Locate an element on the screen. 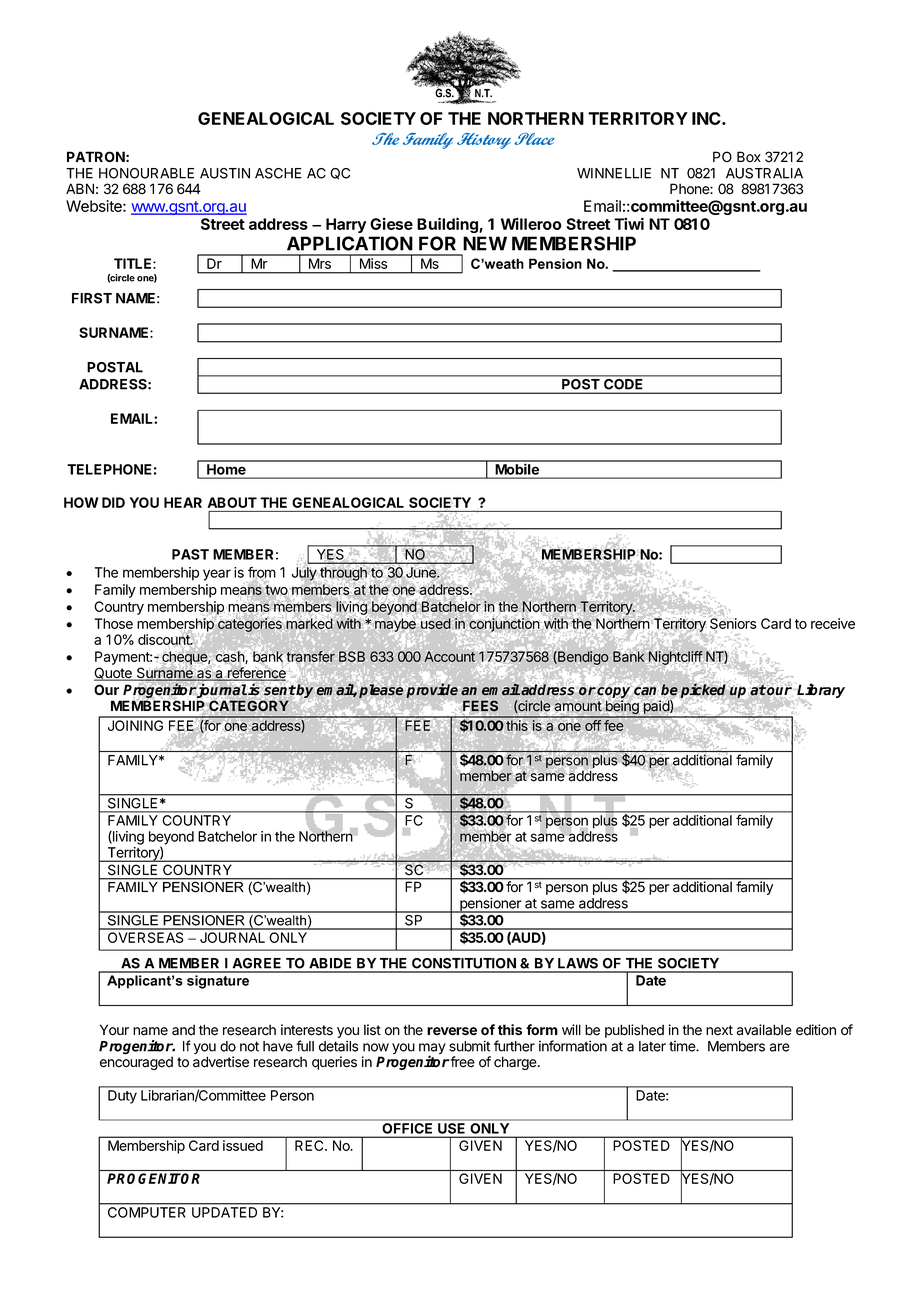 The height and width of the screenshot is (1308, 924). June is located at coordinates (422, 572).
